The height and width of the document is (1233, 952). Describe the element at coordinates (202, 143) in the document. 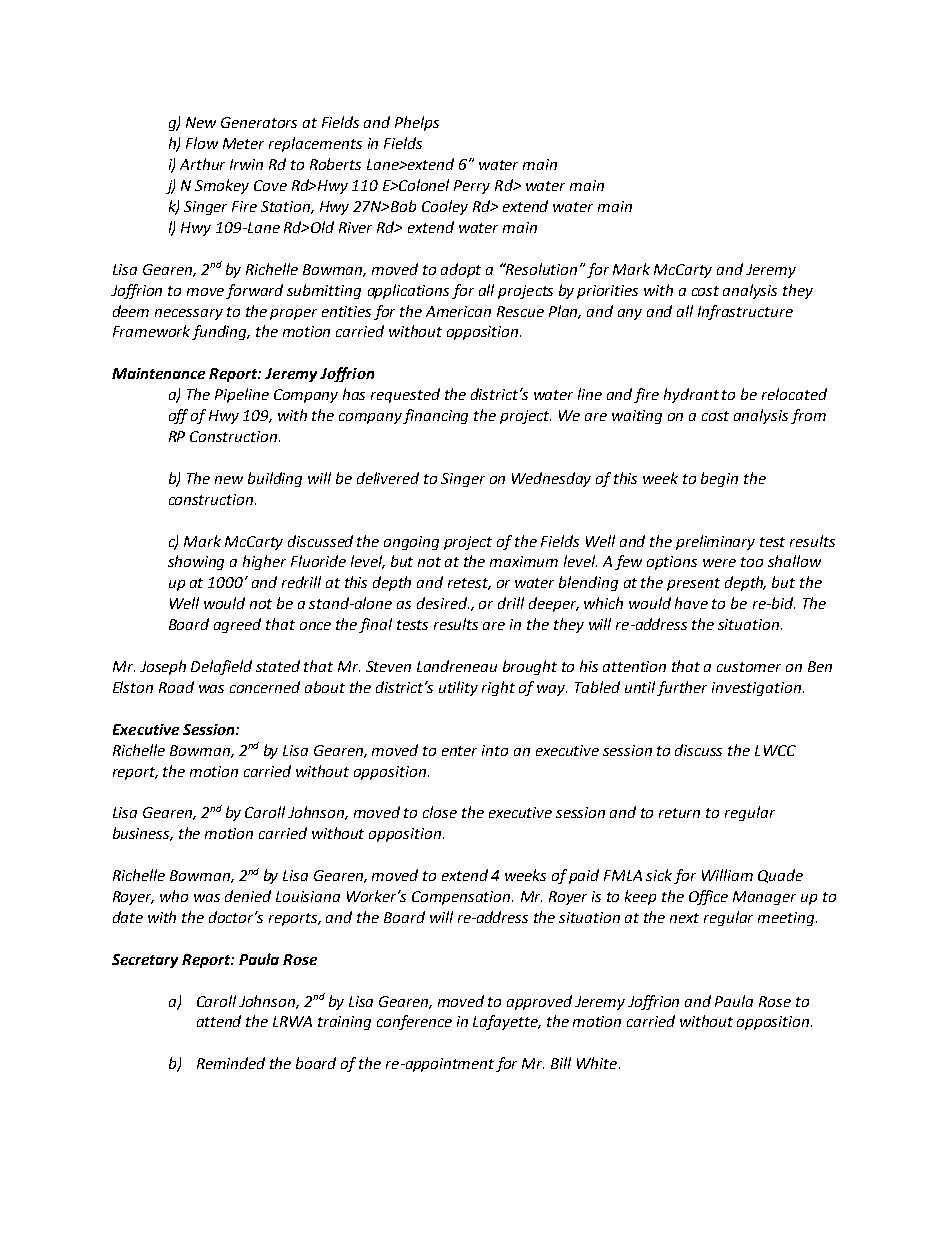

I see `Flow` at that location.
